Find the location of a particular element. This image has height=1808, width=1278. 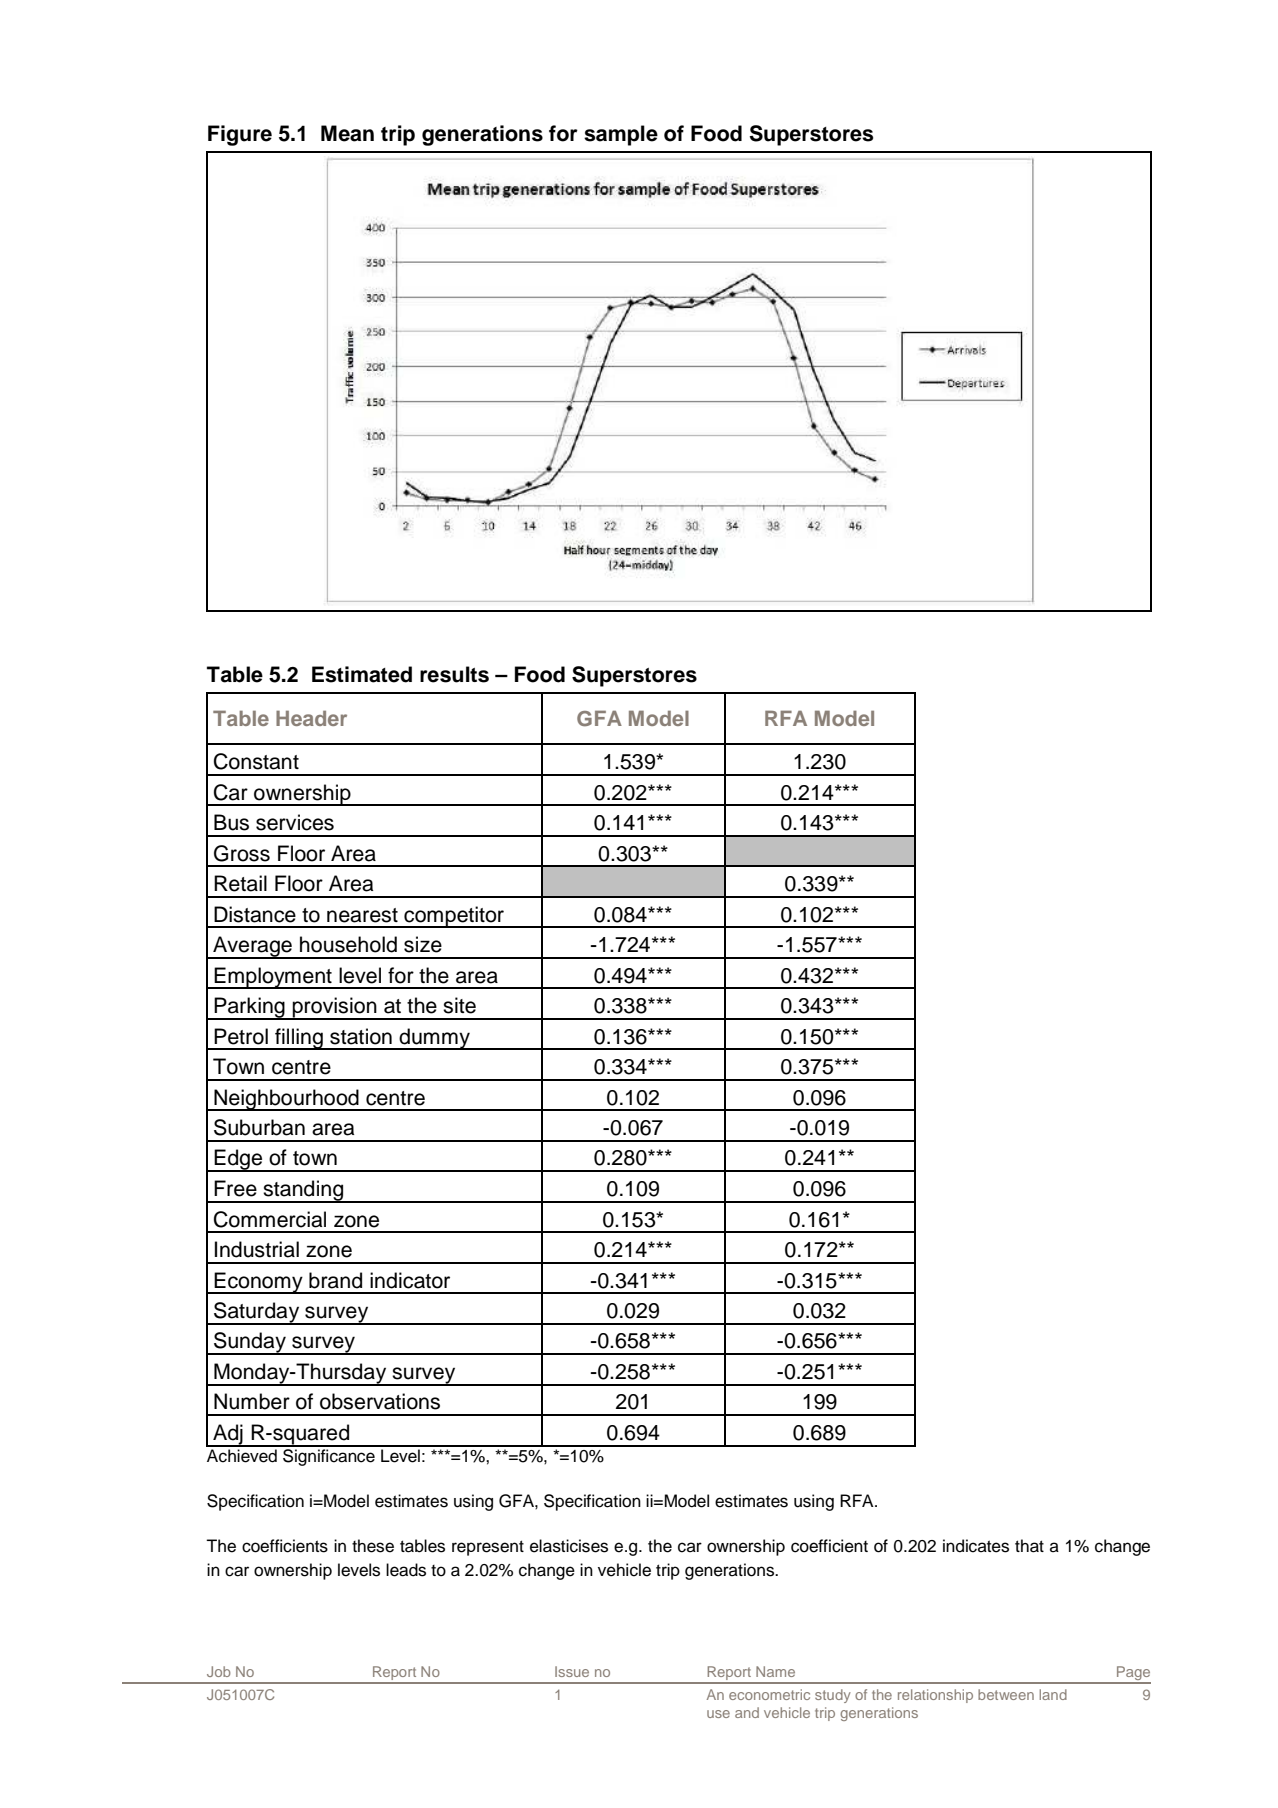

standing is located at coordinates (303, 1191).
